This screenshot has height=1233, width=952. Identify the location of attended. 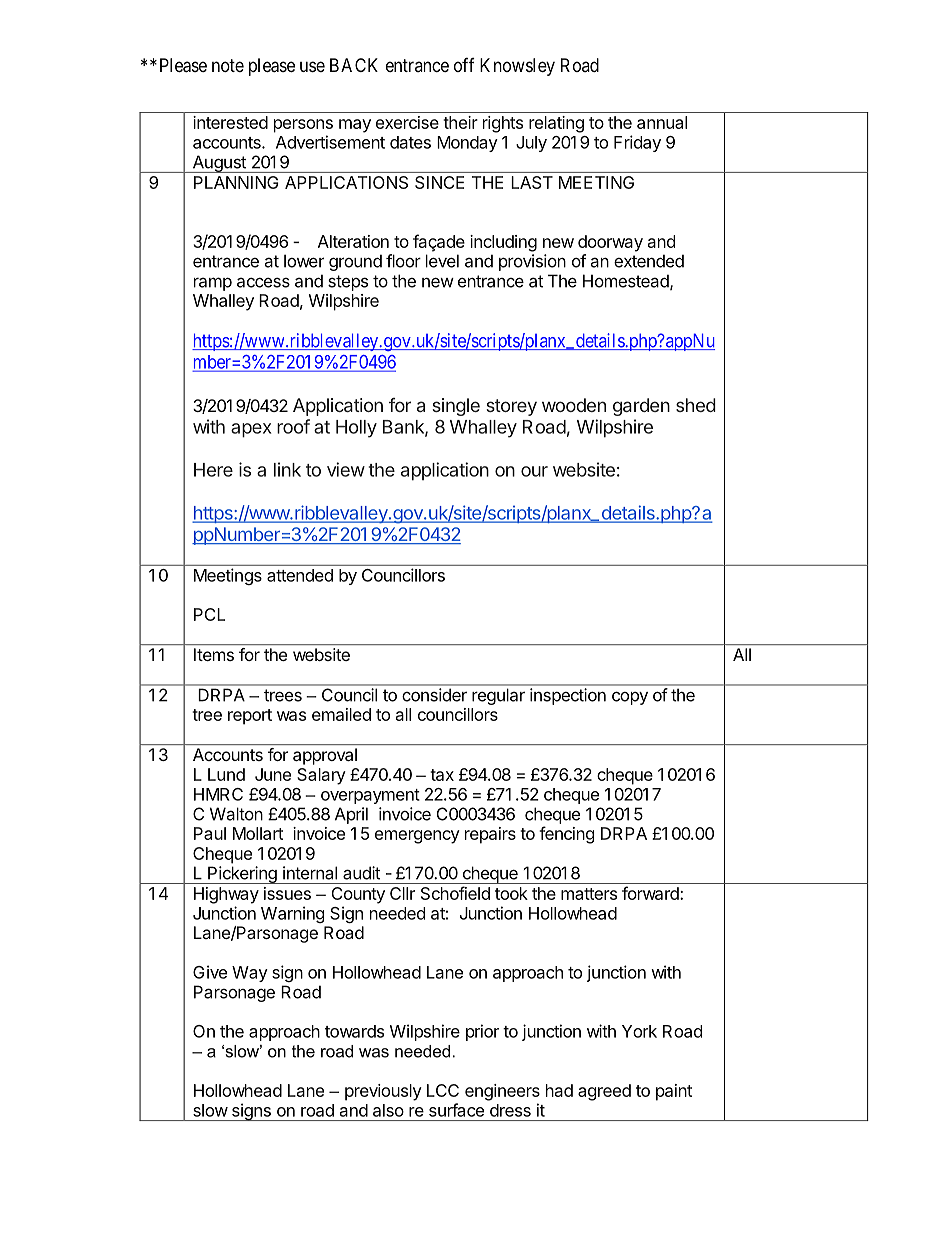
(300, 575).
